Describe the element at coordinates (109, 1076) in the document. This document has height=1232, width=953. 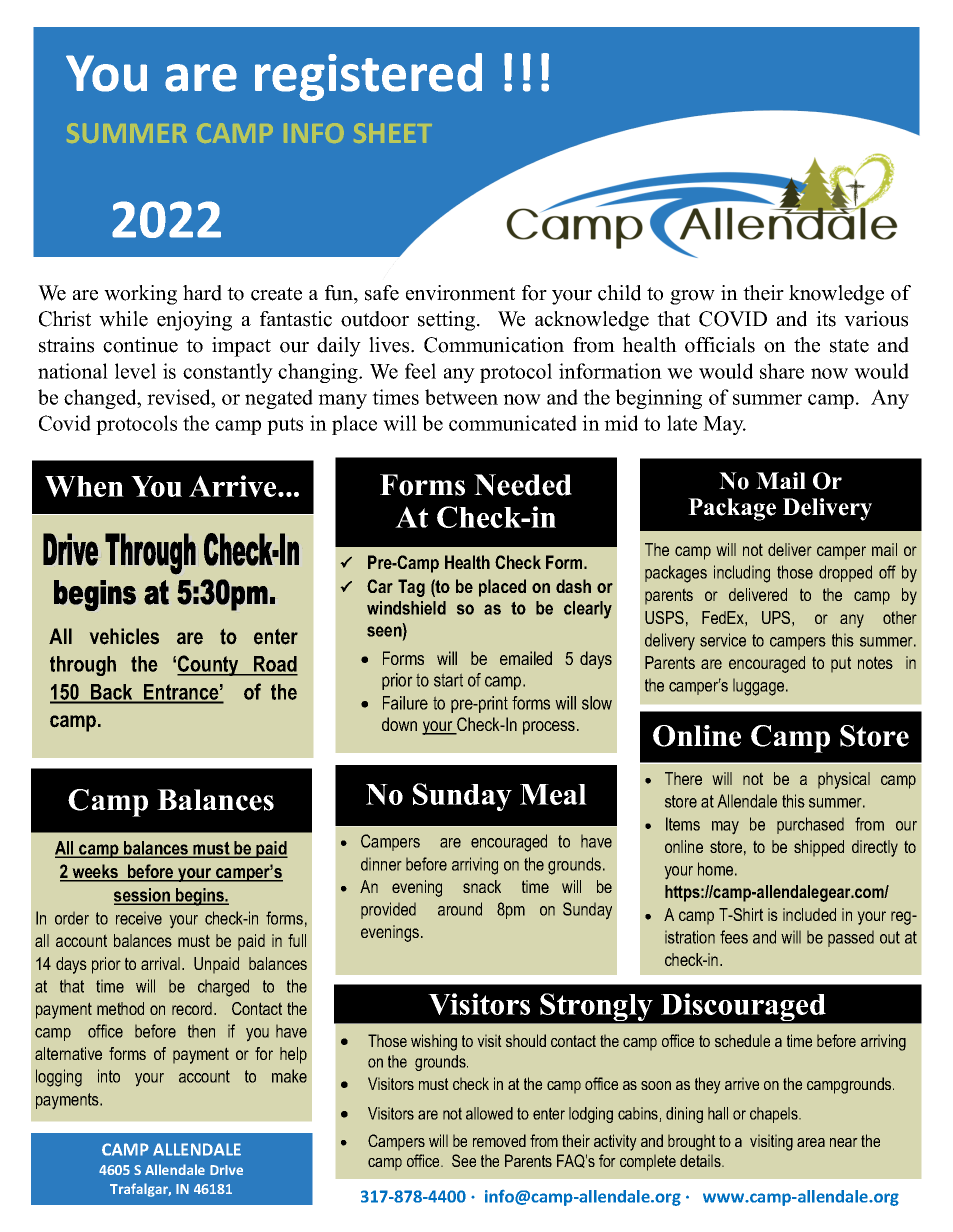
I see `into` at that location.
